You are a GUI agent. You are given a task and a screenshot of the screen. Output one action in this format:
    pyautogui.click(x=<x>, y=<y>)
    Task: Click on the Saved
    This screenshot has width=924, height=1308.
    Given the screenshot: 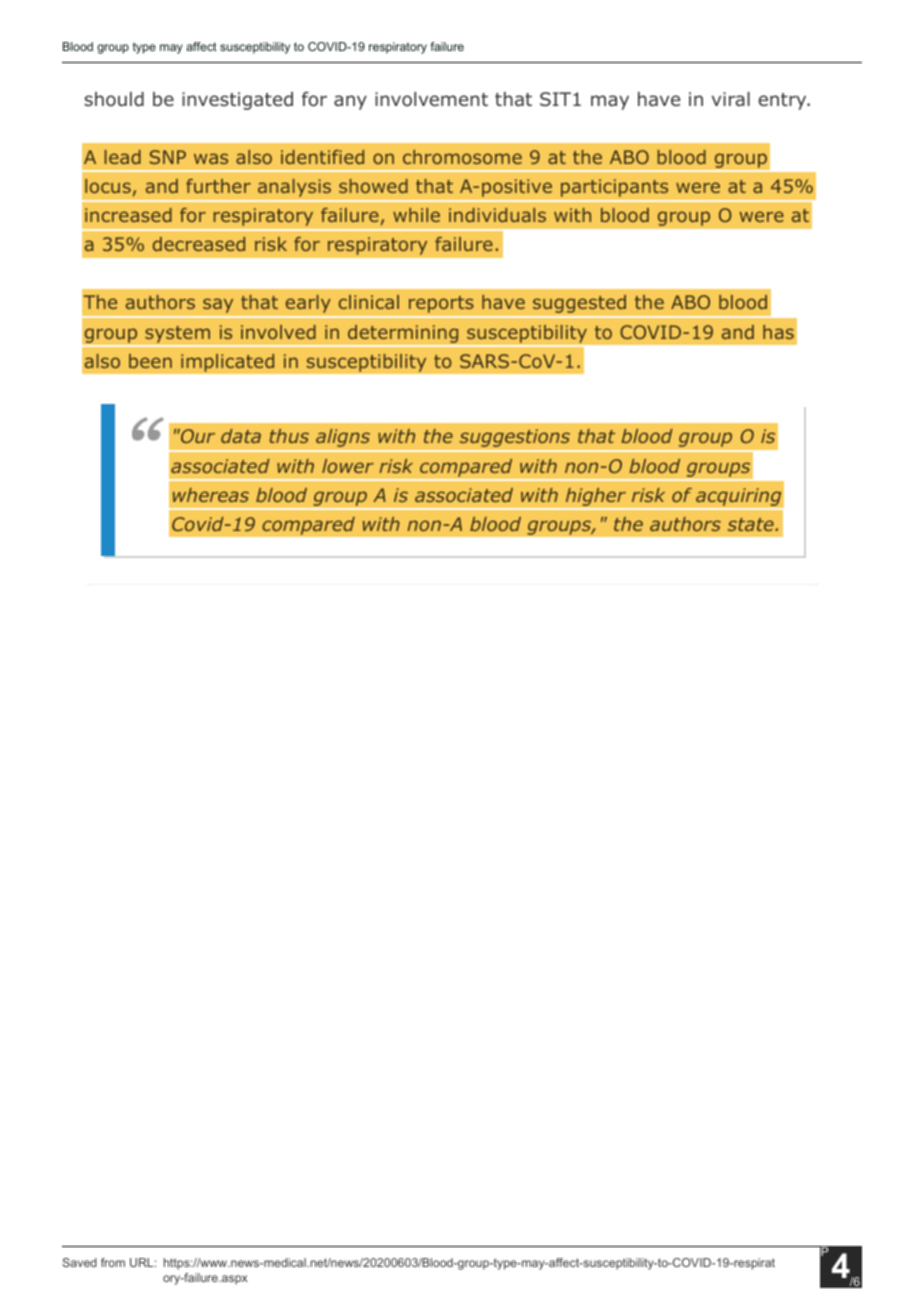 What is the action you would take?
    pyautogui.click(x=79, y=1262)
